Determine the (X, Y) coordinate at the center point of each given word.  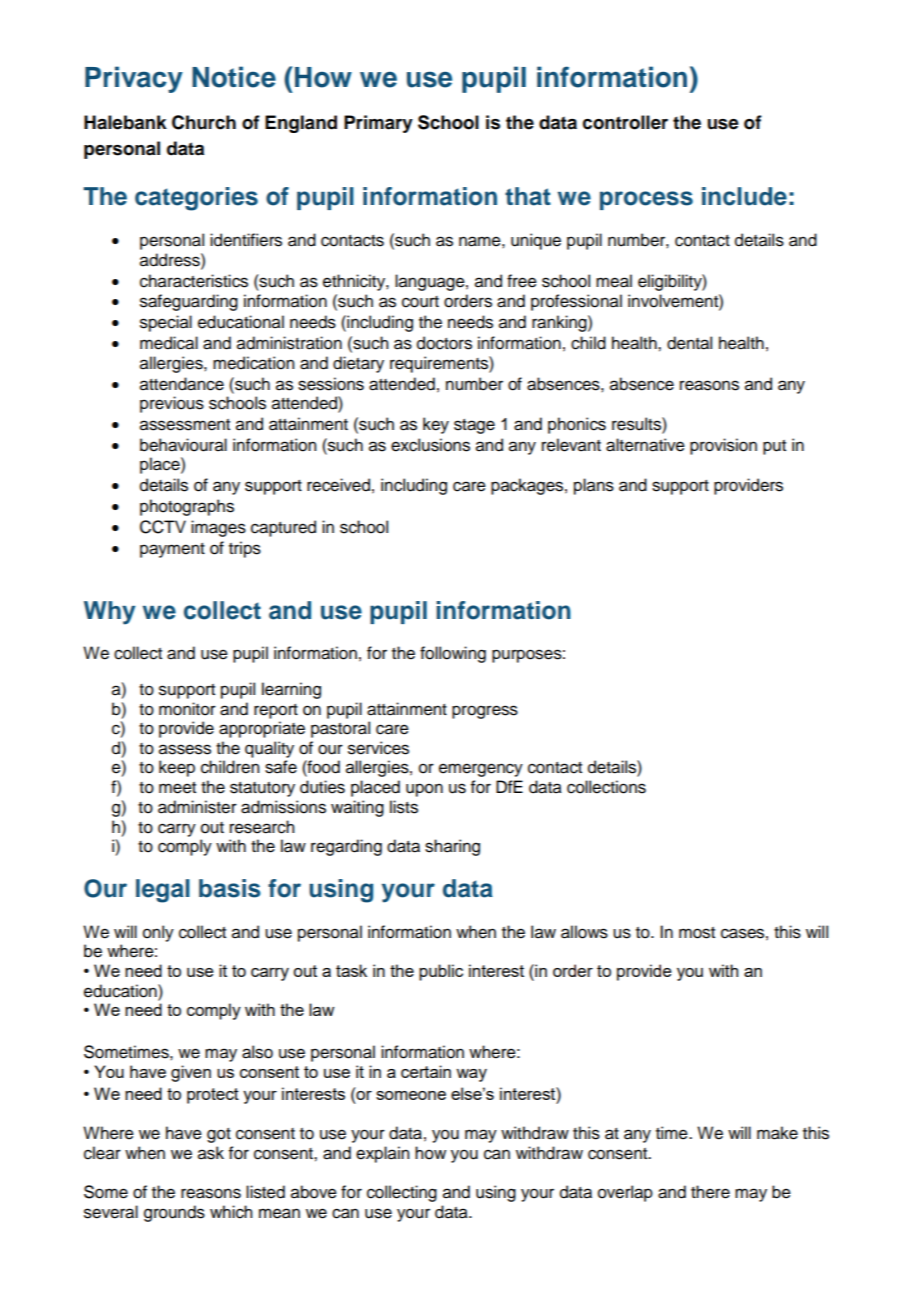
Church (204, 122)
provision (723, 446)
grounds (174, 1213)
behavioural (183, 445)
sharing (452, 847)
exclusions (430, 445)
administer (197, 807)
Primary (378, 124)
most (697, 933)
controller (625, 122)
